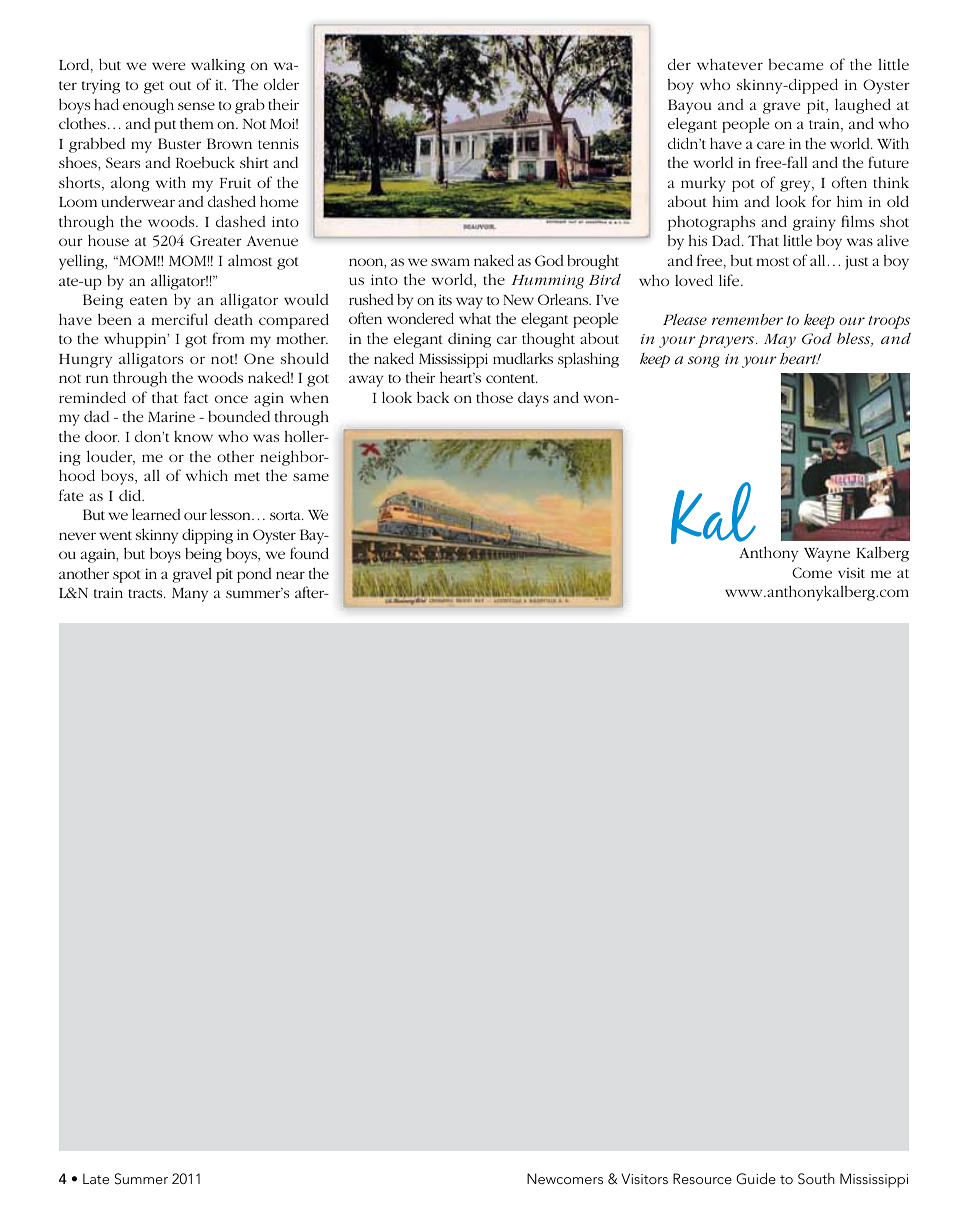 Image resolution: width=968 pixels, height=1232 pixels. Describe the element at coordinates (290, 575) in the screenshot. I see `near` at that location.
